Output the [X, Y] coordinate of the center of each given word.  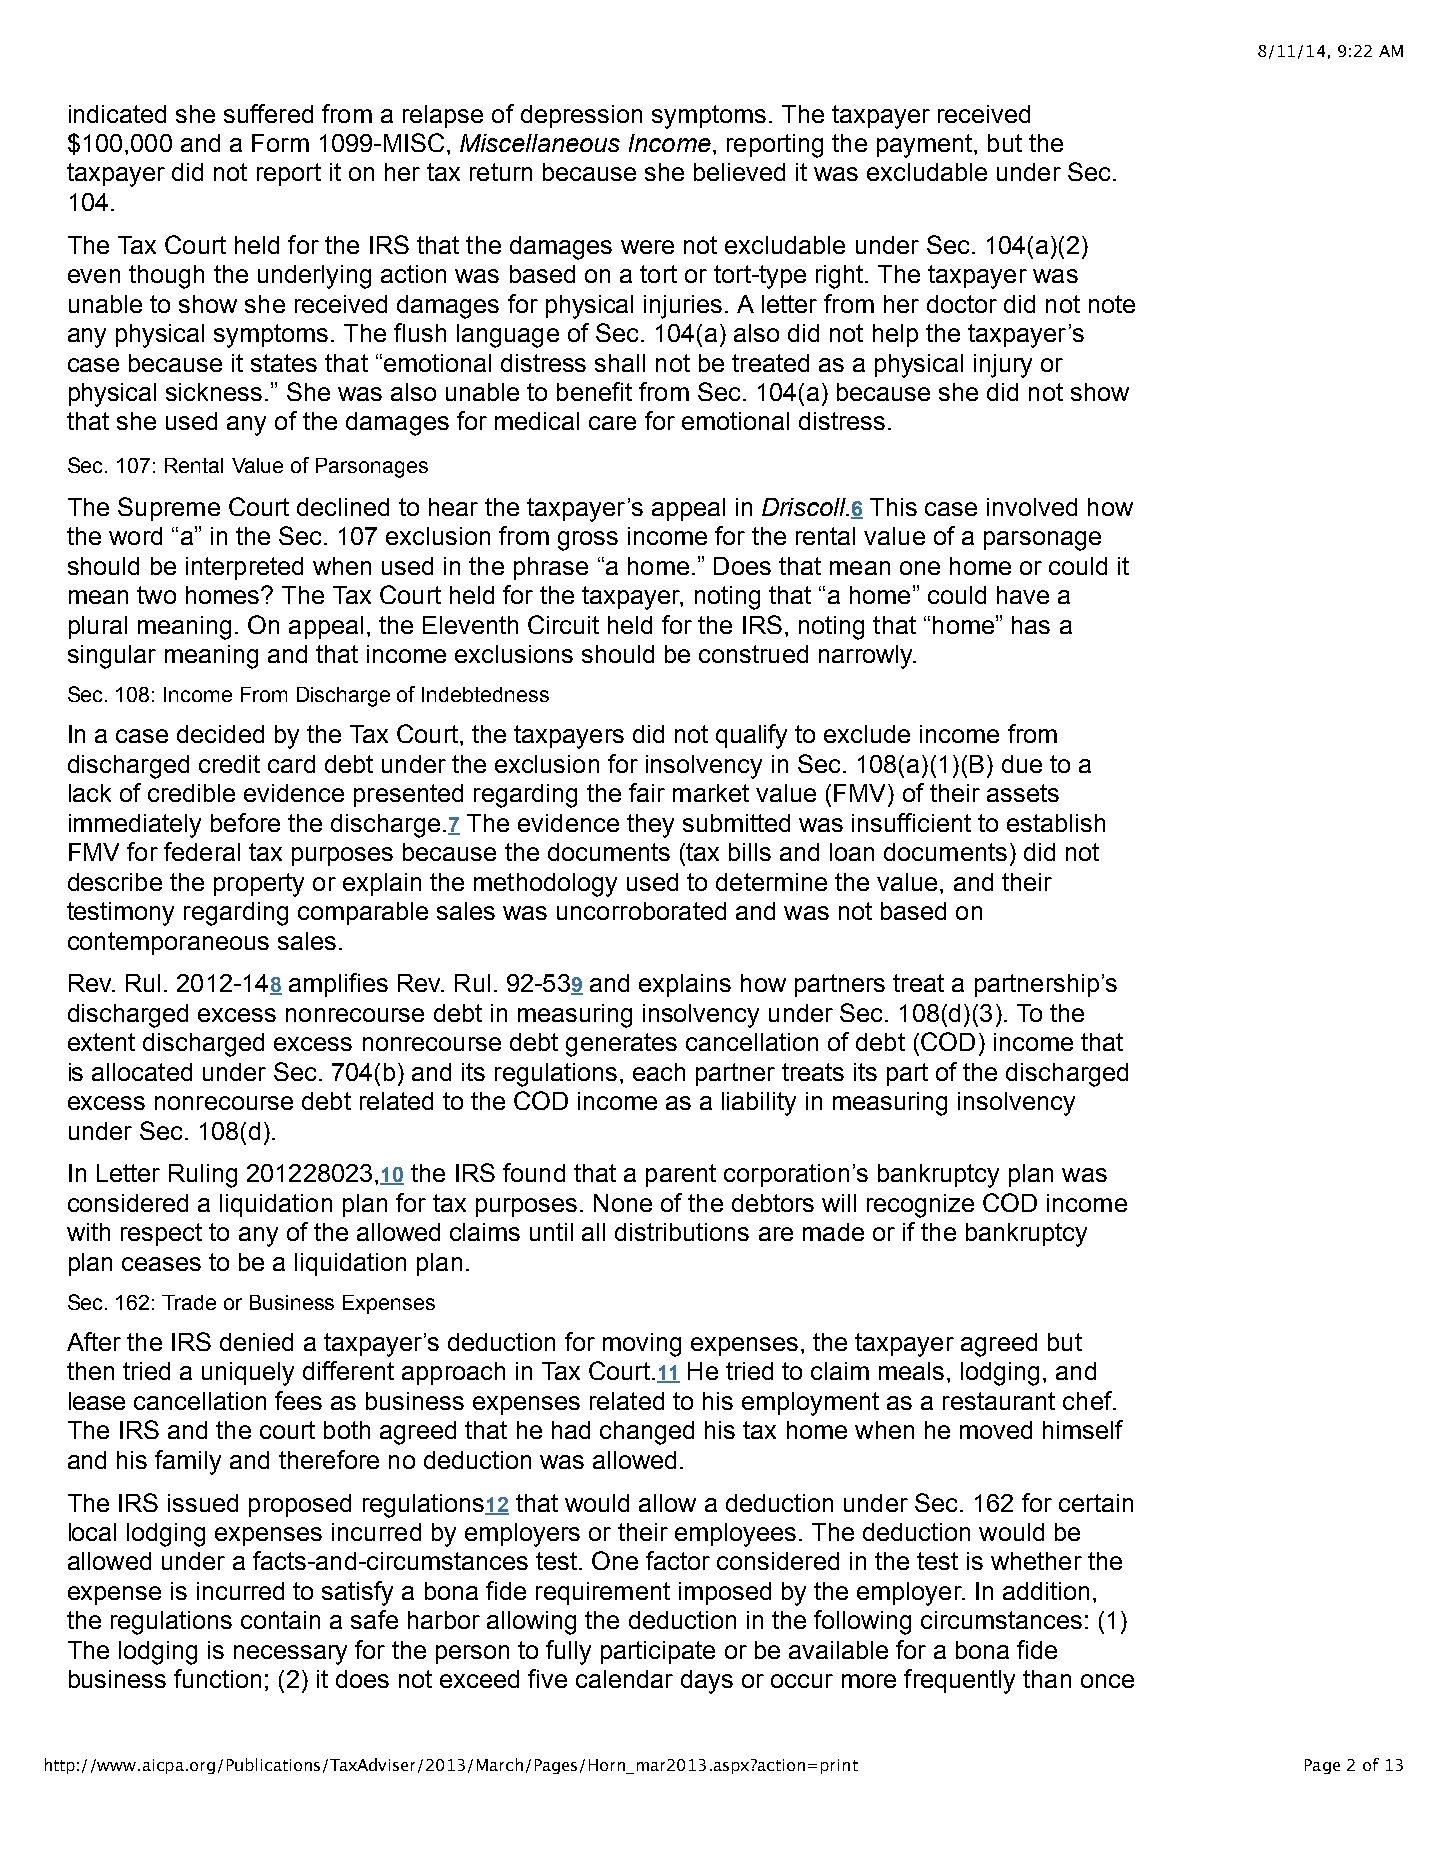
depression [581, 116]
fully [568, 1652]
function [217, 1678]
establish [1056, 823]
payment [926, 146]
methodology [545, 885]
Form [280, 143]
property [259, 885]
